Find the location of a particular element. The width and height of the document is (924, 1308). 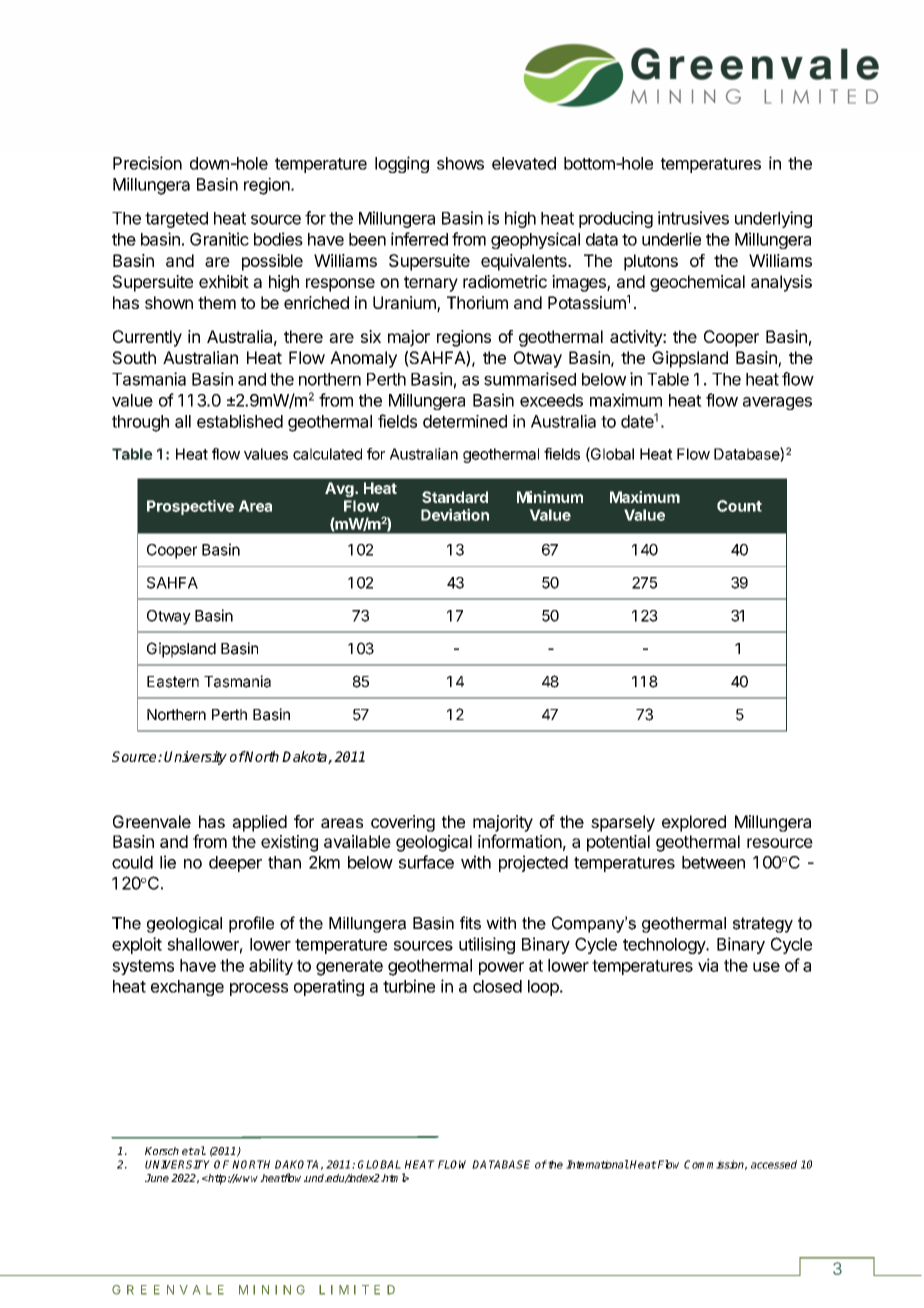

averages is located at coordinates (777, 403).
